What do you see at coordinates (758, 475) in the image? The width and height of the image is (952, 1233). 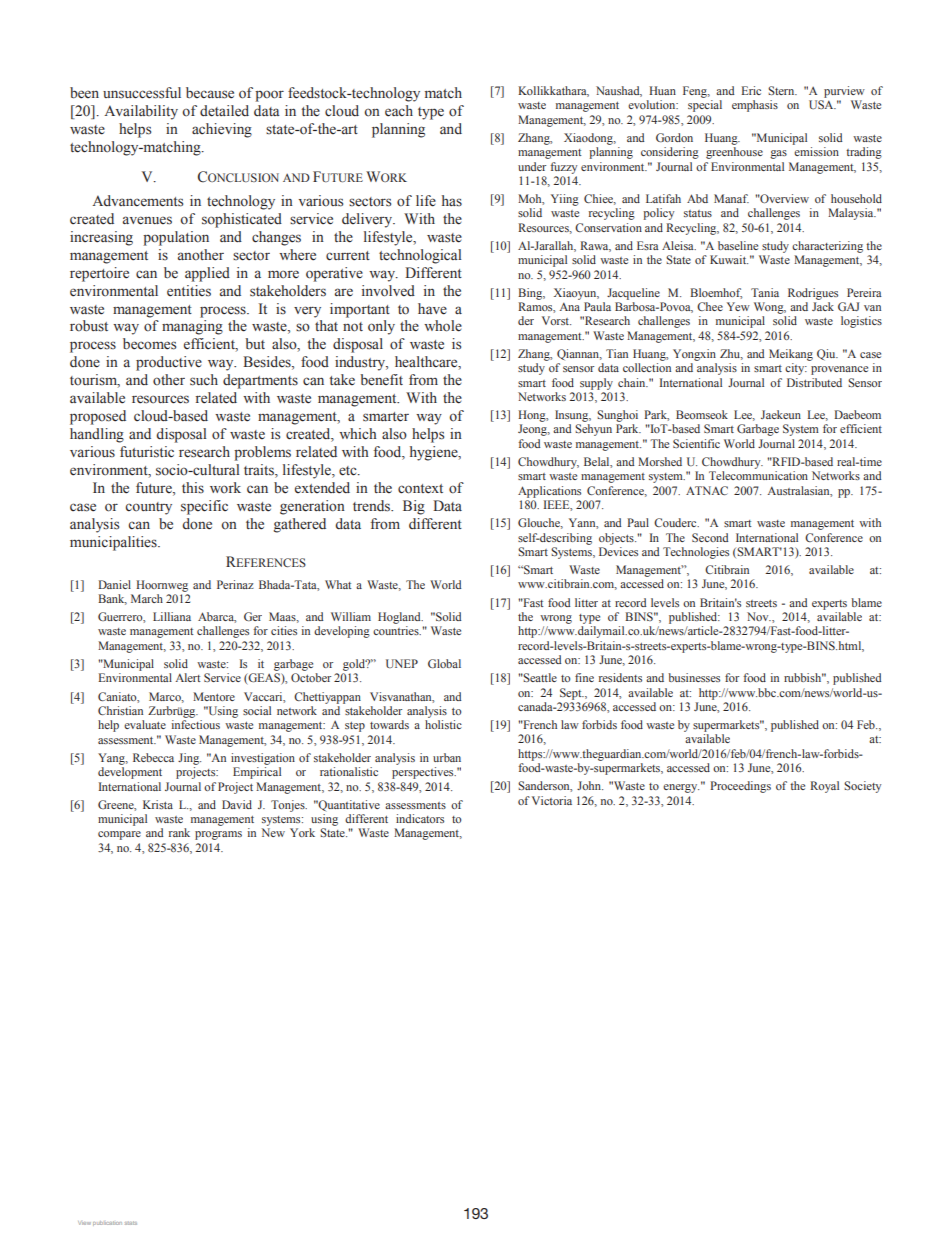 I see `Telecommunication` at bounding box center [758, 475].
